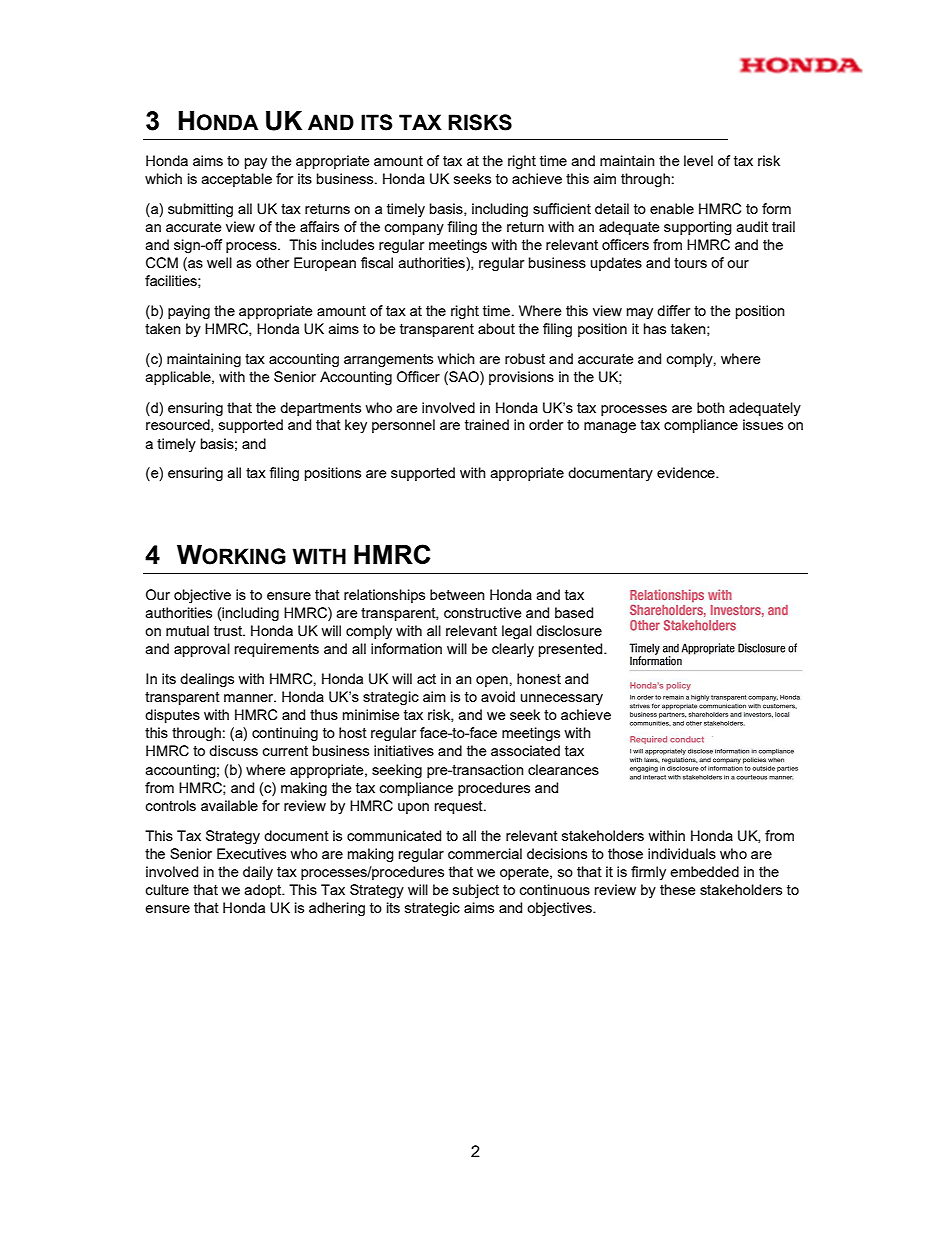 This document has height=1233, width=952. What do you see at coordinates (202, 650) in the document?
I see `approval` at bounding box center [202, 650].
